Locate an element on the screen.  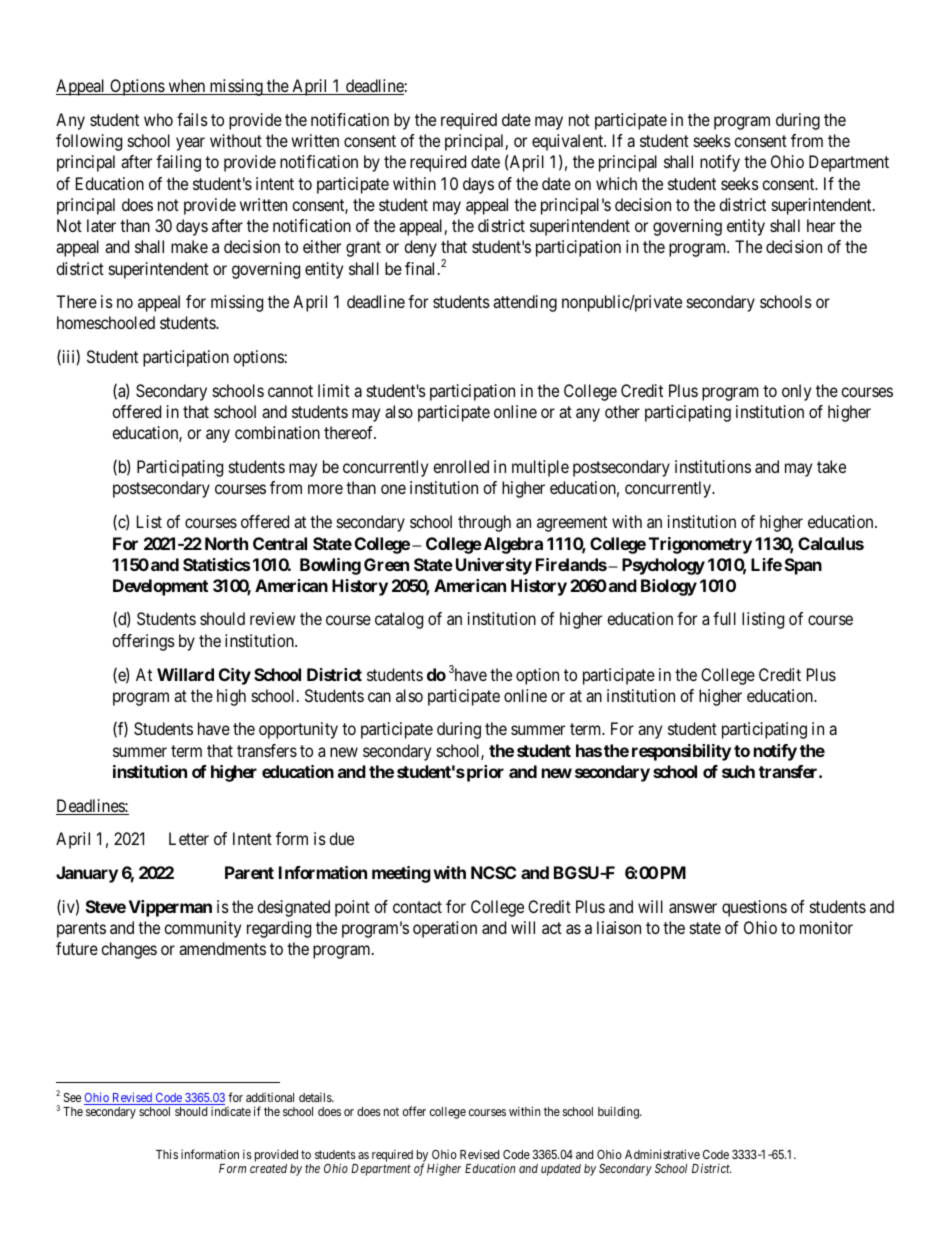
who is located at coordinates (158, 119).
